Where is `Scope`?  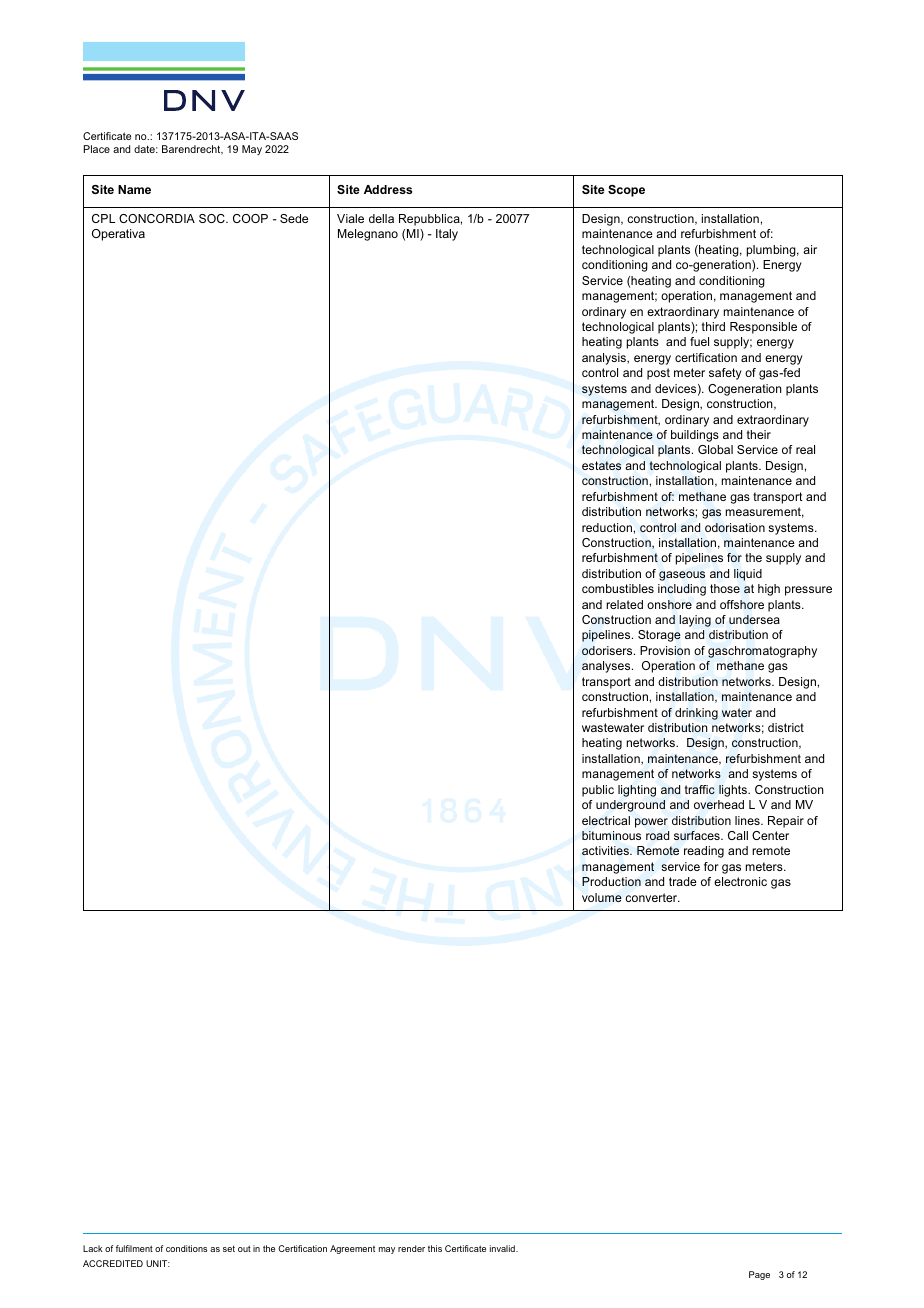 Scope is located at coordinates (626, 191).
